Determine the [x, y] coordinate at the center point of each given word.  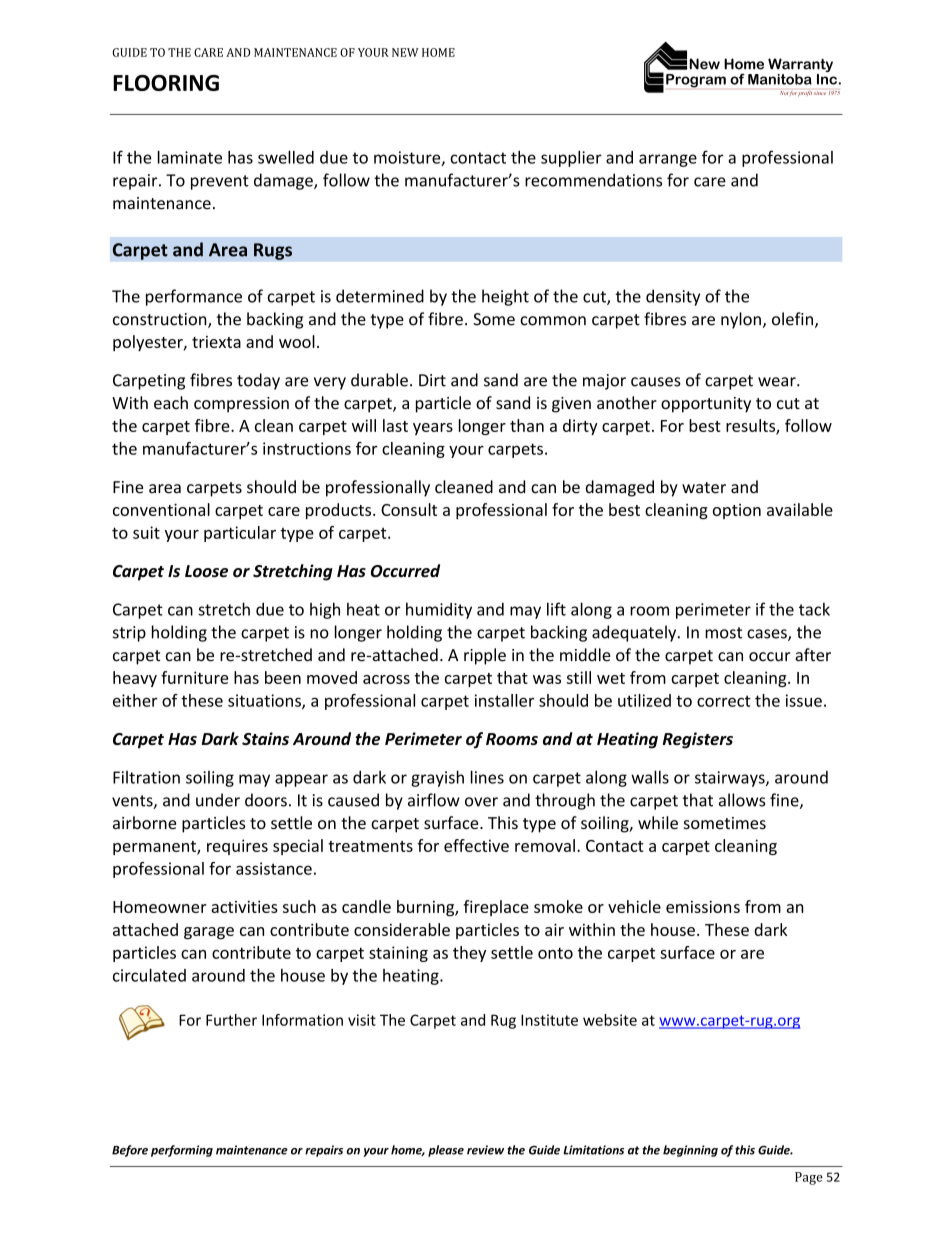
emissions [703, 906]
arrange [668, 160]
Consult [409, 509]
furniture [194, 677]
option [737, 511]
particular [240, 534]
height [505, 297]
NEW [405, 52]
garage [209, 933]
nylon [741, 320]
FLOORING [166, 83]
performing [182, 1151]
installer [504, 700]
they [469, 954]
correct [724, 701]
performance [194, 297]
